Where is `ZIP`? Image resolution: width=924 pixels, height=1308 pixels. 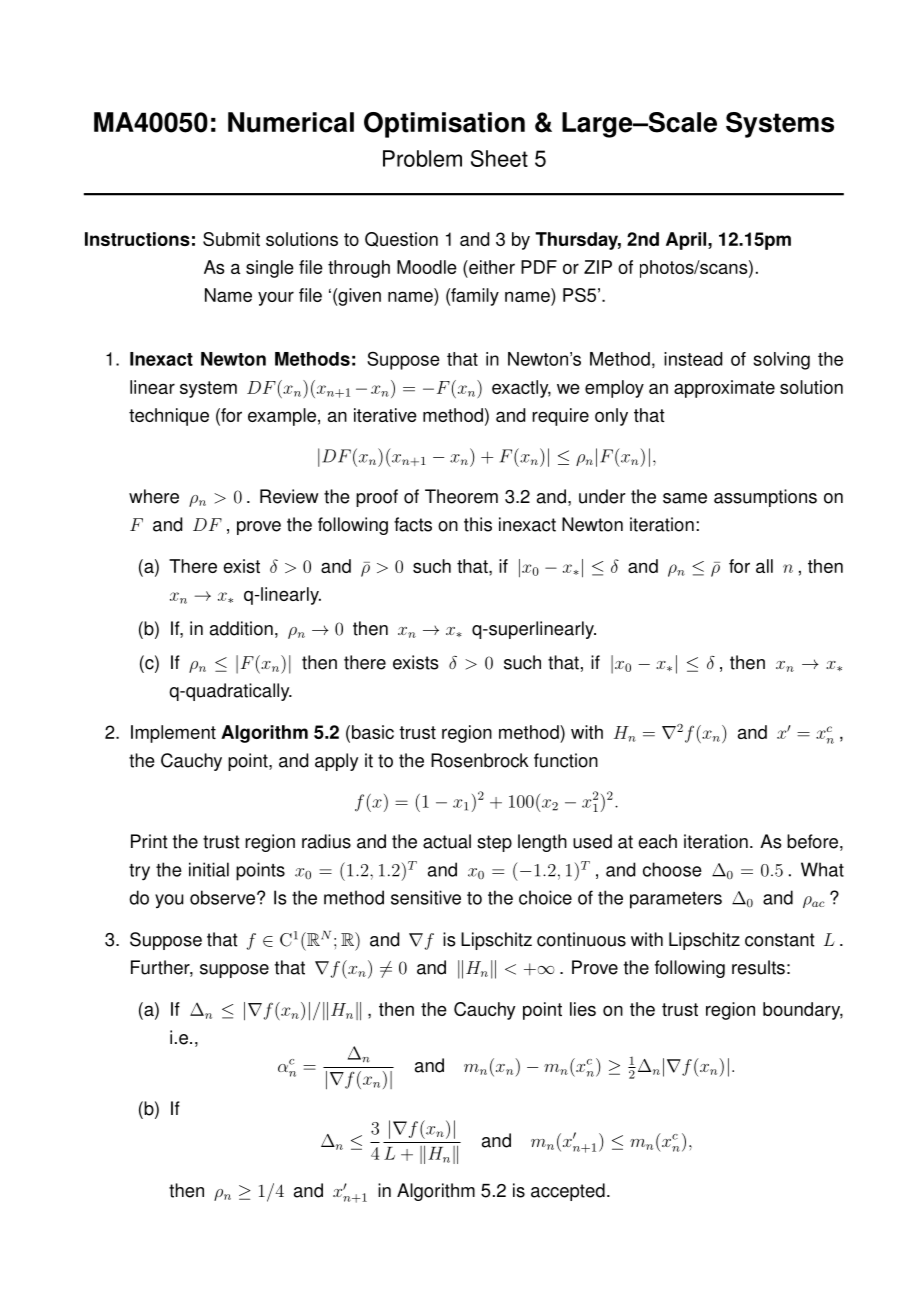 ZIP is located at coordinates (598, 267).
